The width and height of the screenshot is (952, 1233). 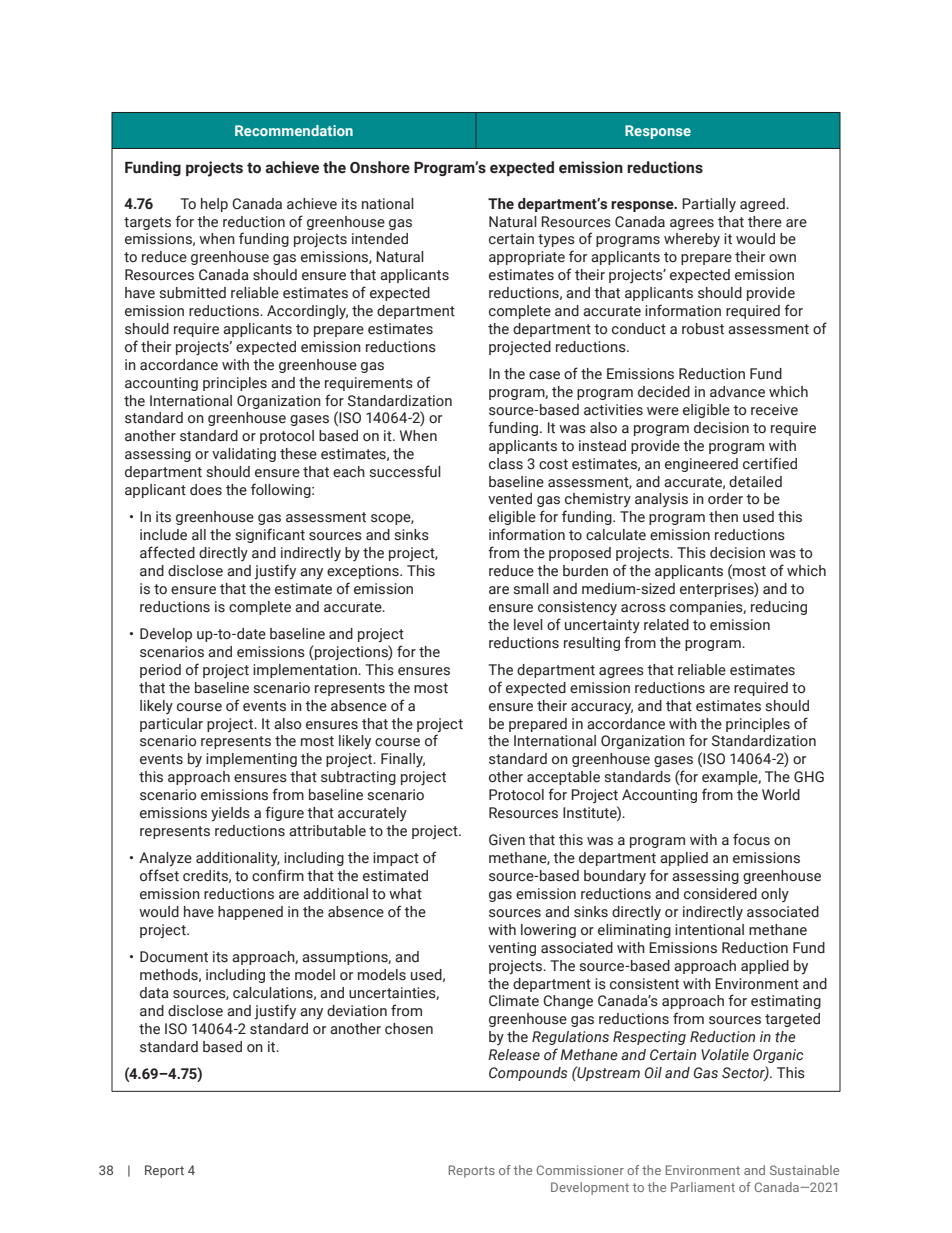 I want to click on help, so click(x=214, y=205).
